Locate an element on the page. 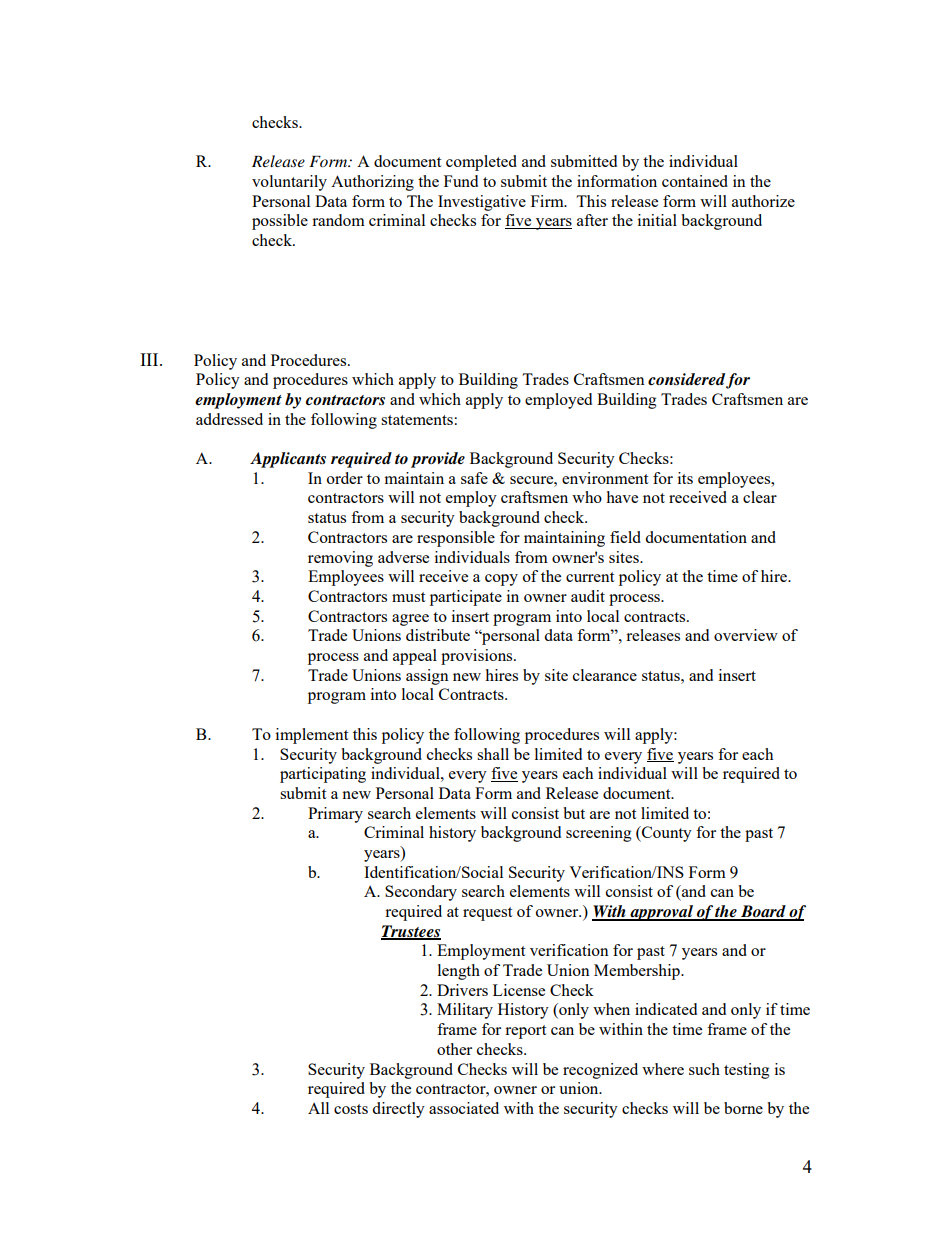 The width and height of the page is (952, 1233). contained is located at coordinates (695, 181).
